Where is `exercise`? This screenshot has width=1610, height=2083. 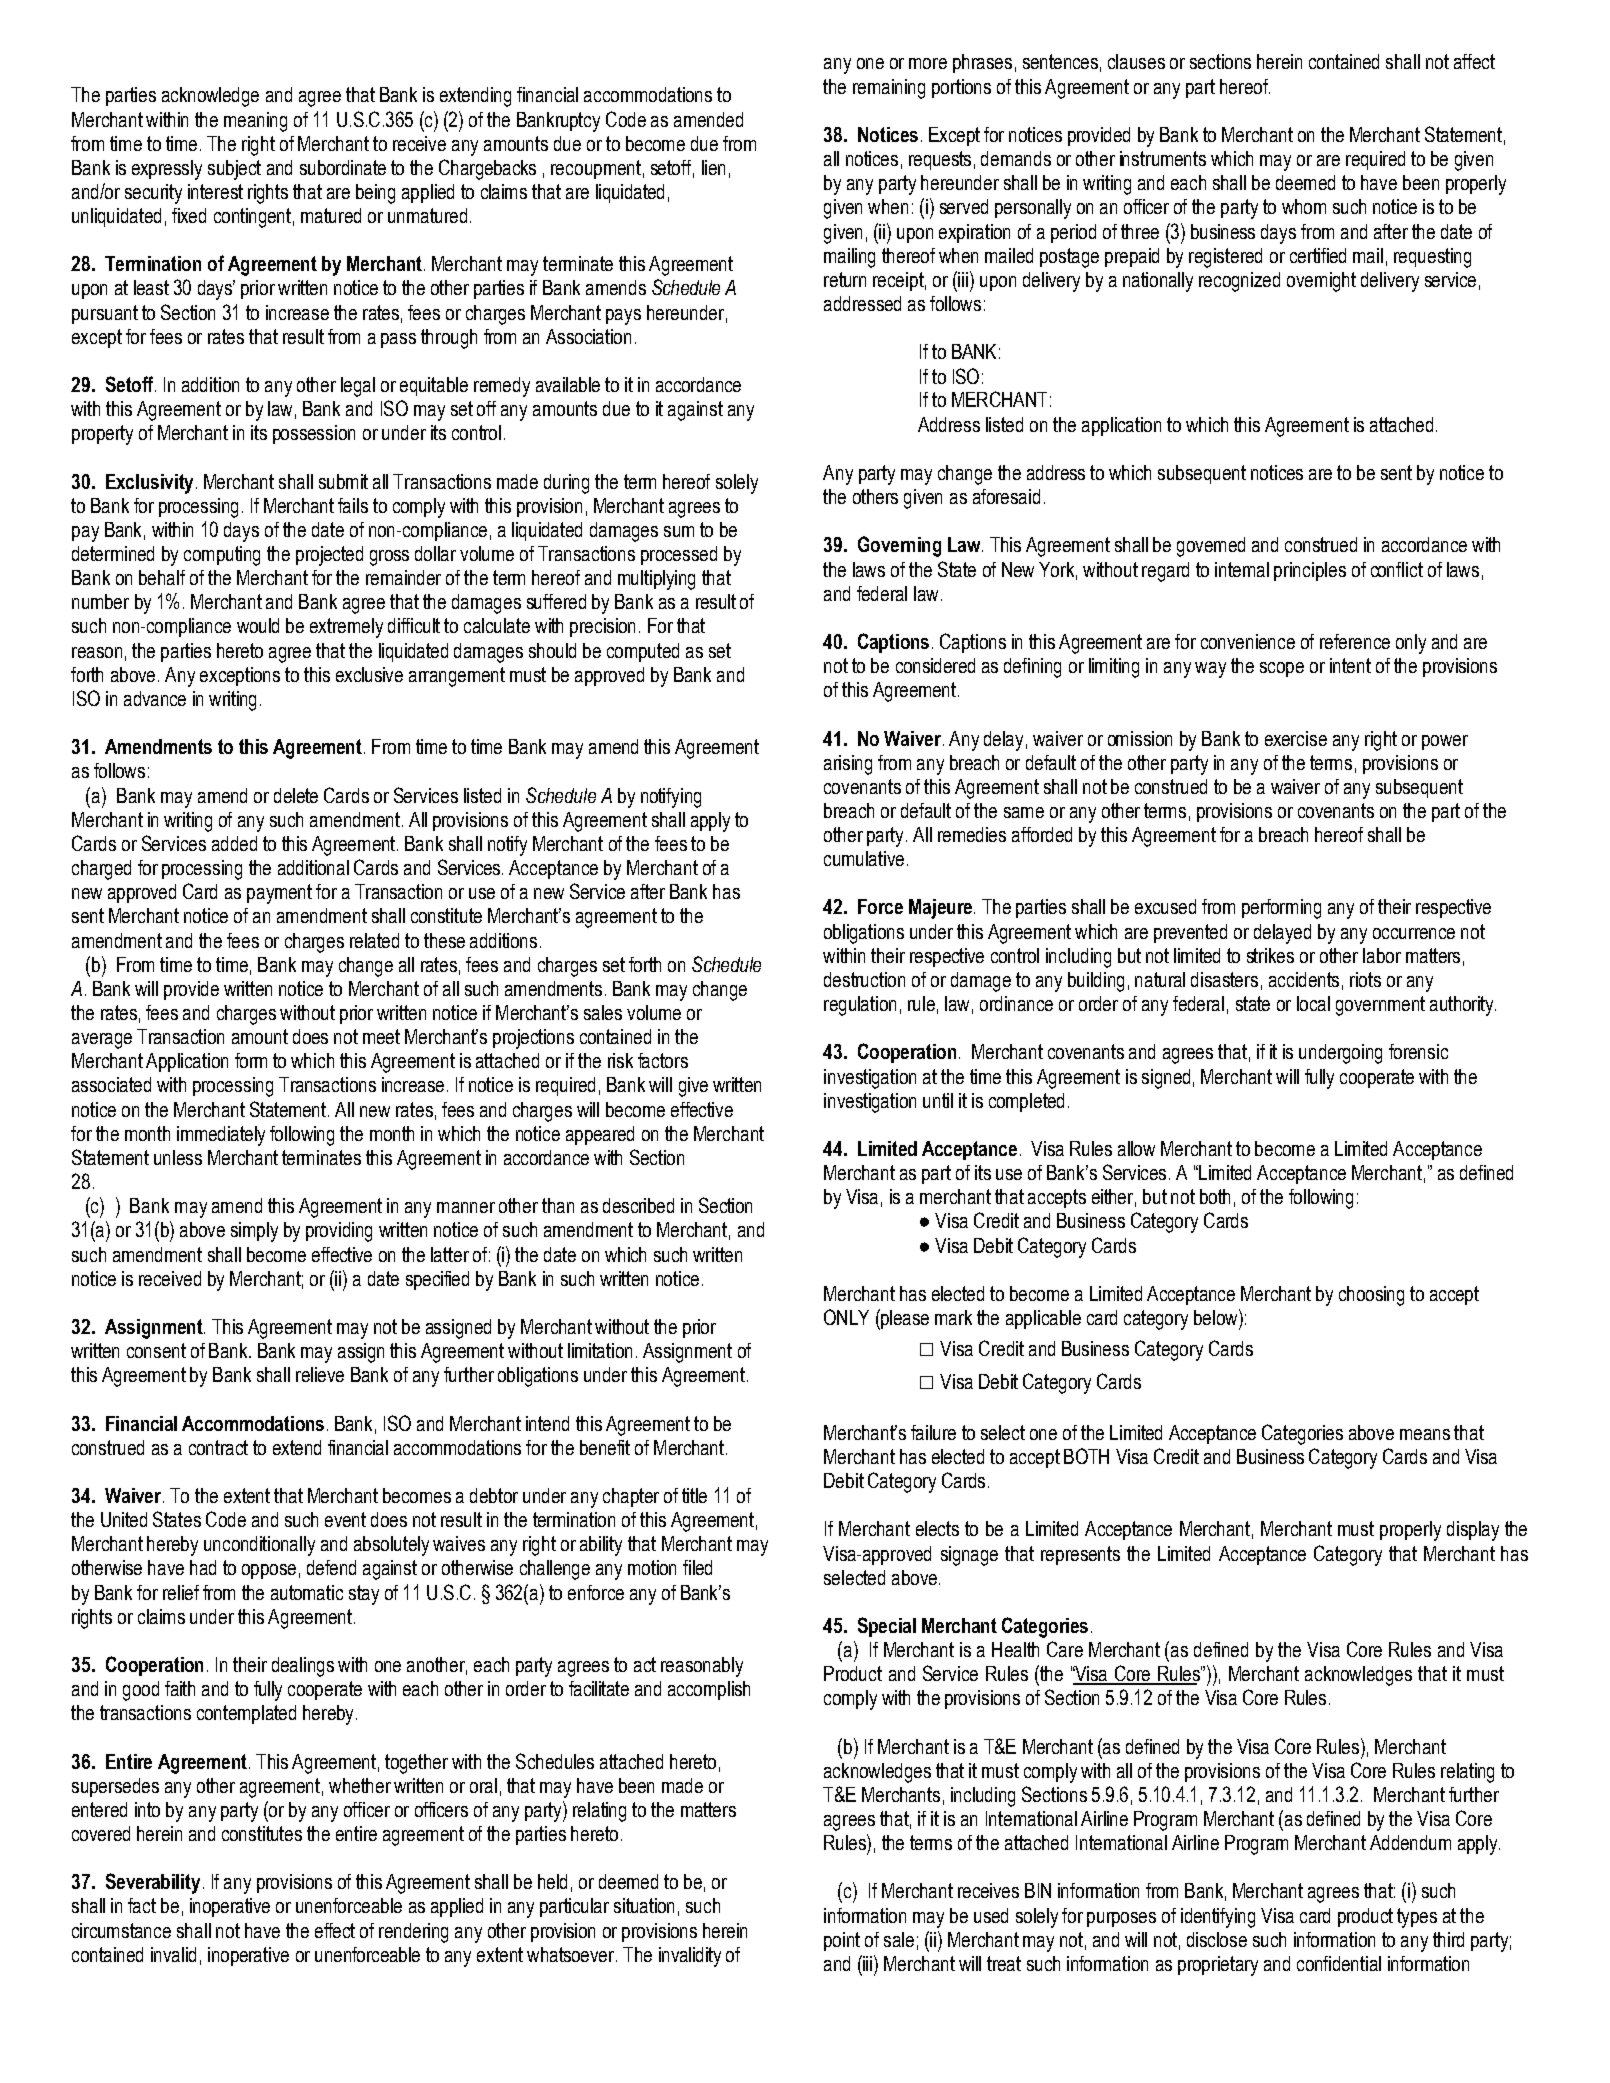
exercise is located at coordinates (1296, 738).
